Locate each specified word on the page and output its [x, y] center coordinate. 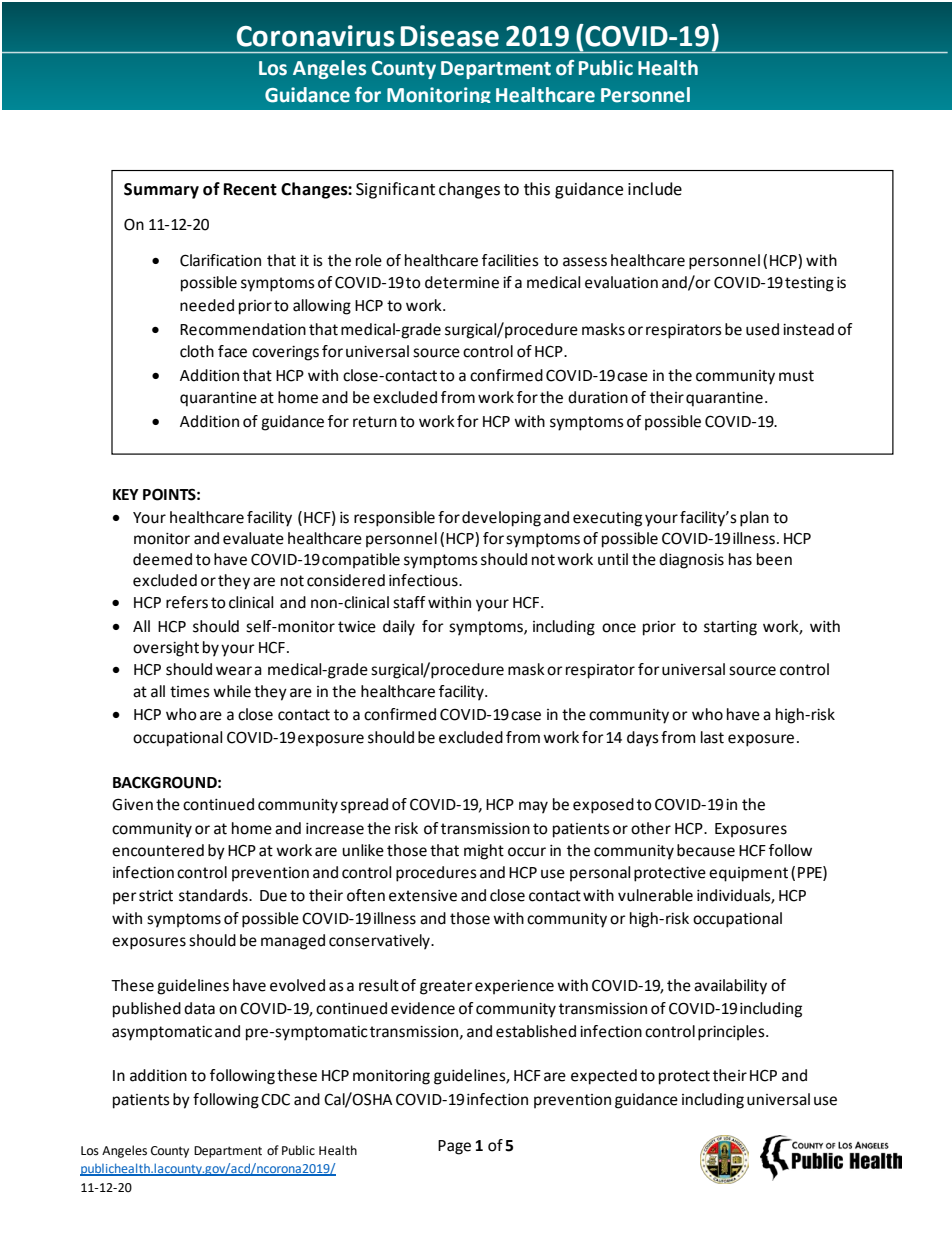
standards [214, 895]
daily [399, 628]
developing [501, 519]
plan [754, 519]
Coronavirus [316, 36]
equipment [748, 874]
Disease [449, 36]
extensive [423, 896]
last [712, 737]
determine [462, 282]
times [190, 692]
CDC [275, 1099]
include [655, 189]
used [762, 329]
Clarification [220, 260]
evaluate [253, 538]
